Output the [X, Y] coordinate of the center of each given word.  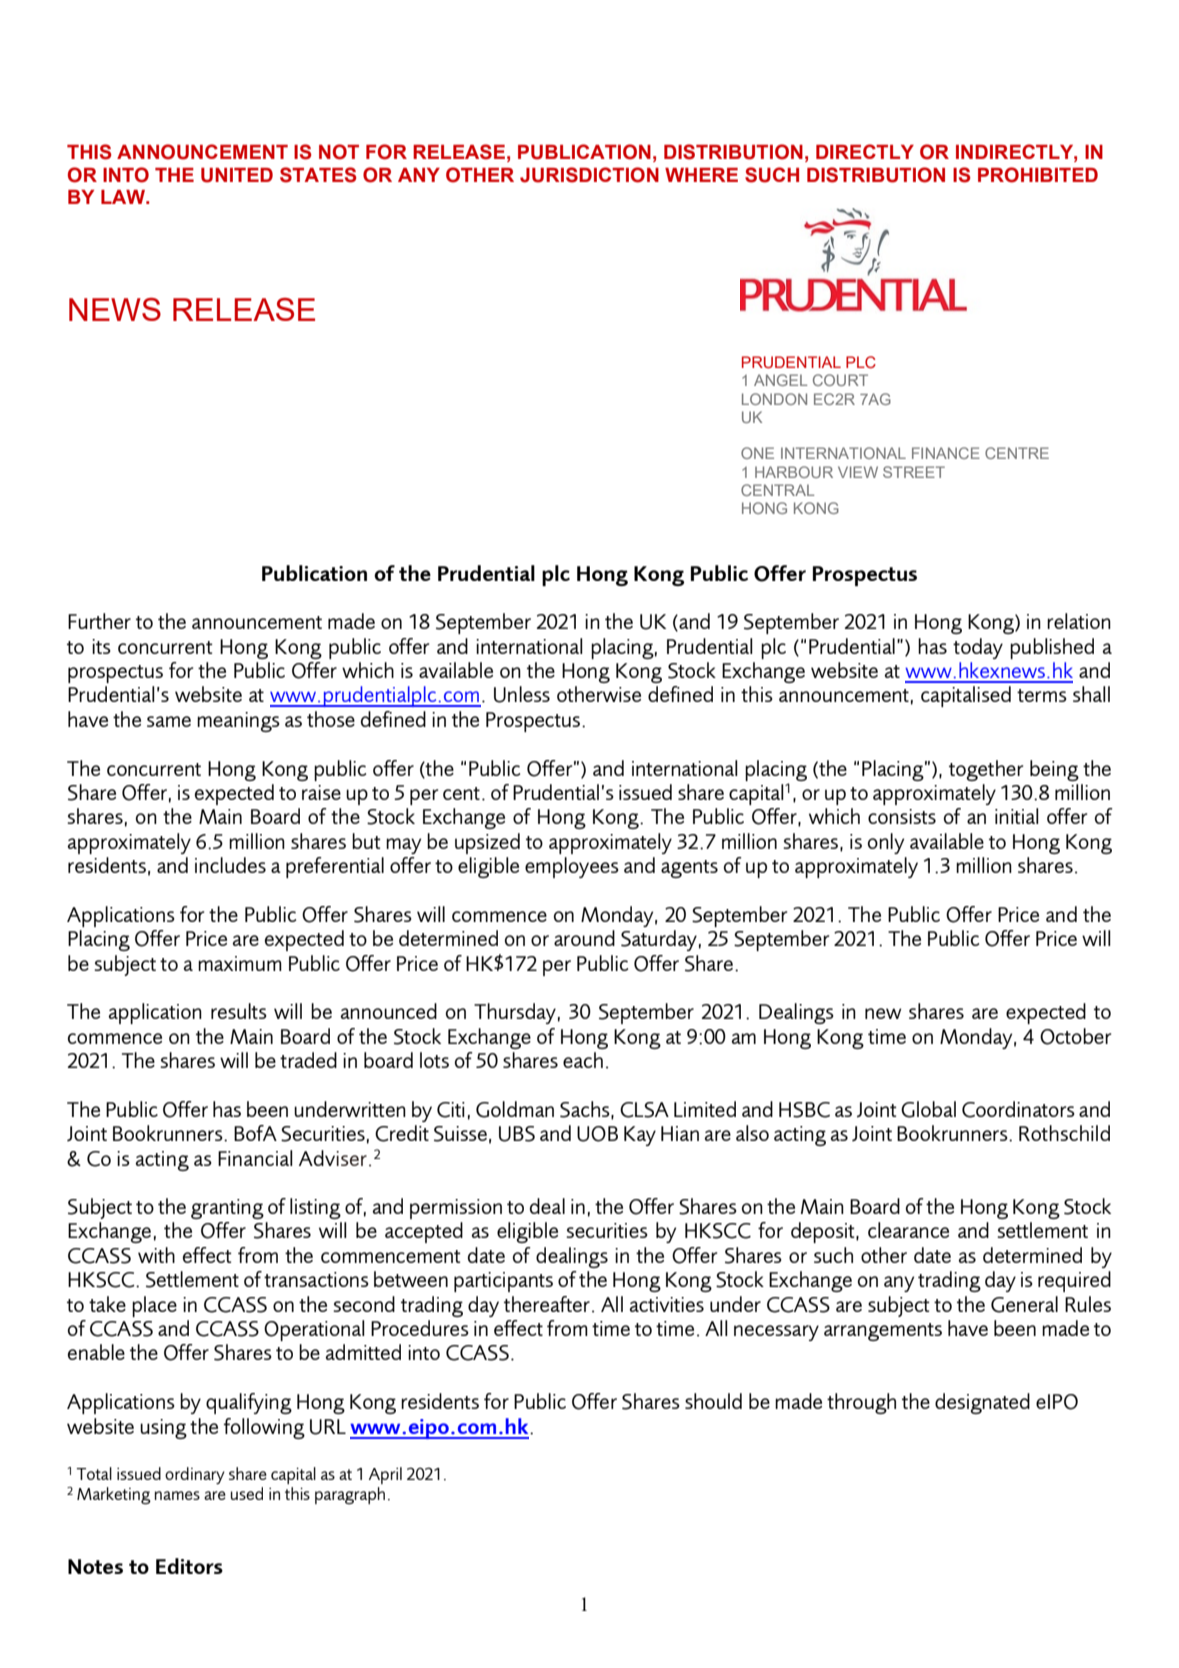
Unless [522, 694]
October [1075, 1036]
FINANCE [946, 453]
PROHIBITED [1038, 175]
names [177, 1495]
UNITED [237, 175]
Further [99, 621]
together [986, 770]
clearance [908, 1230]
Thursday [515, 1013]
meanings [238, 722]
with [156, 1255]
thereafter [547, 1304]
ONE [757, 453]
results [239, 1011]
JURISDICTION [589, 175]
